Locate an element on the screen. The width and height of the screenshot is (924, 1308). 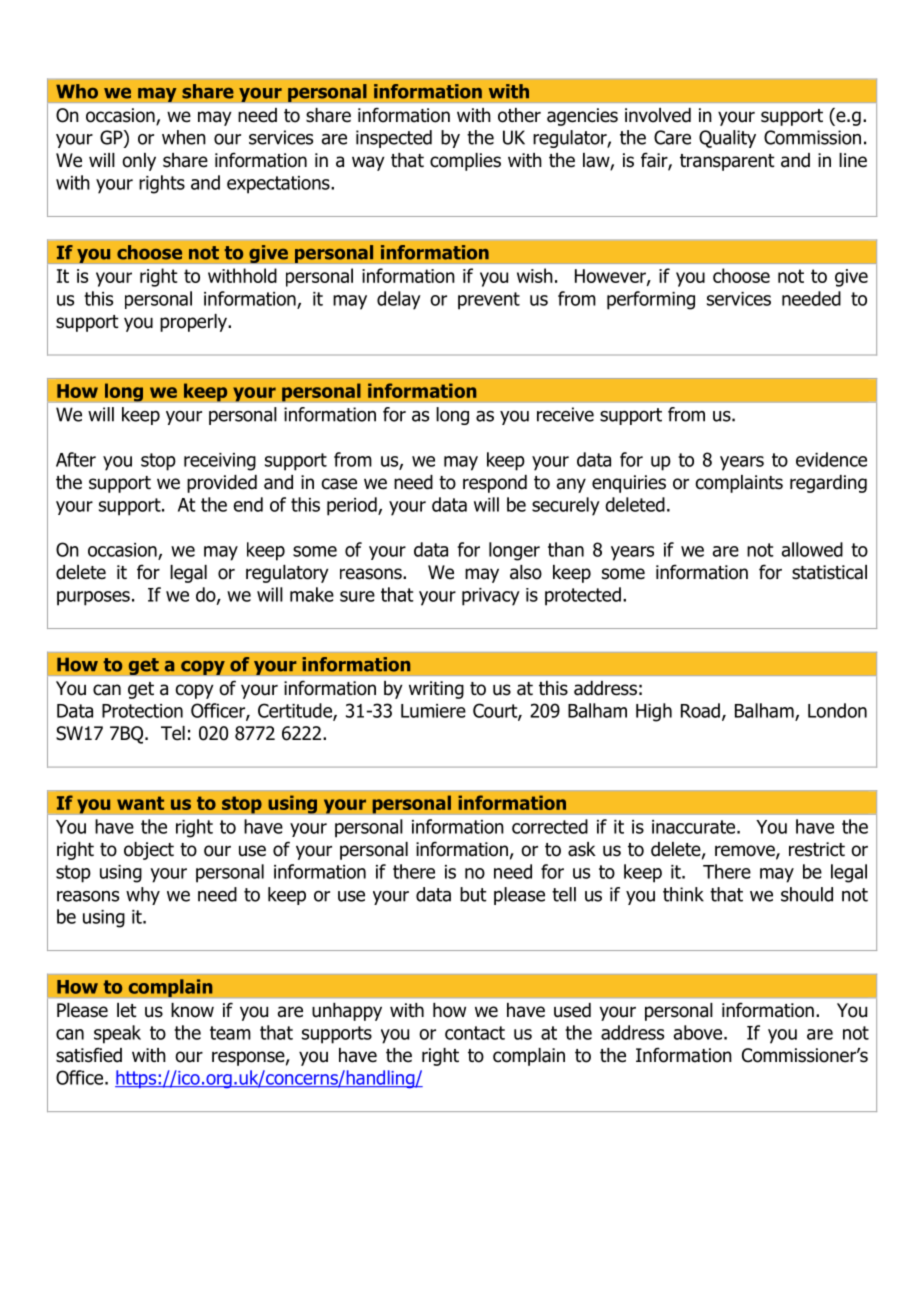
when is located at coordinates (184, 137).
